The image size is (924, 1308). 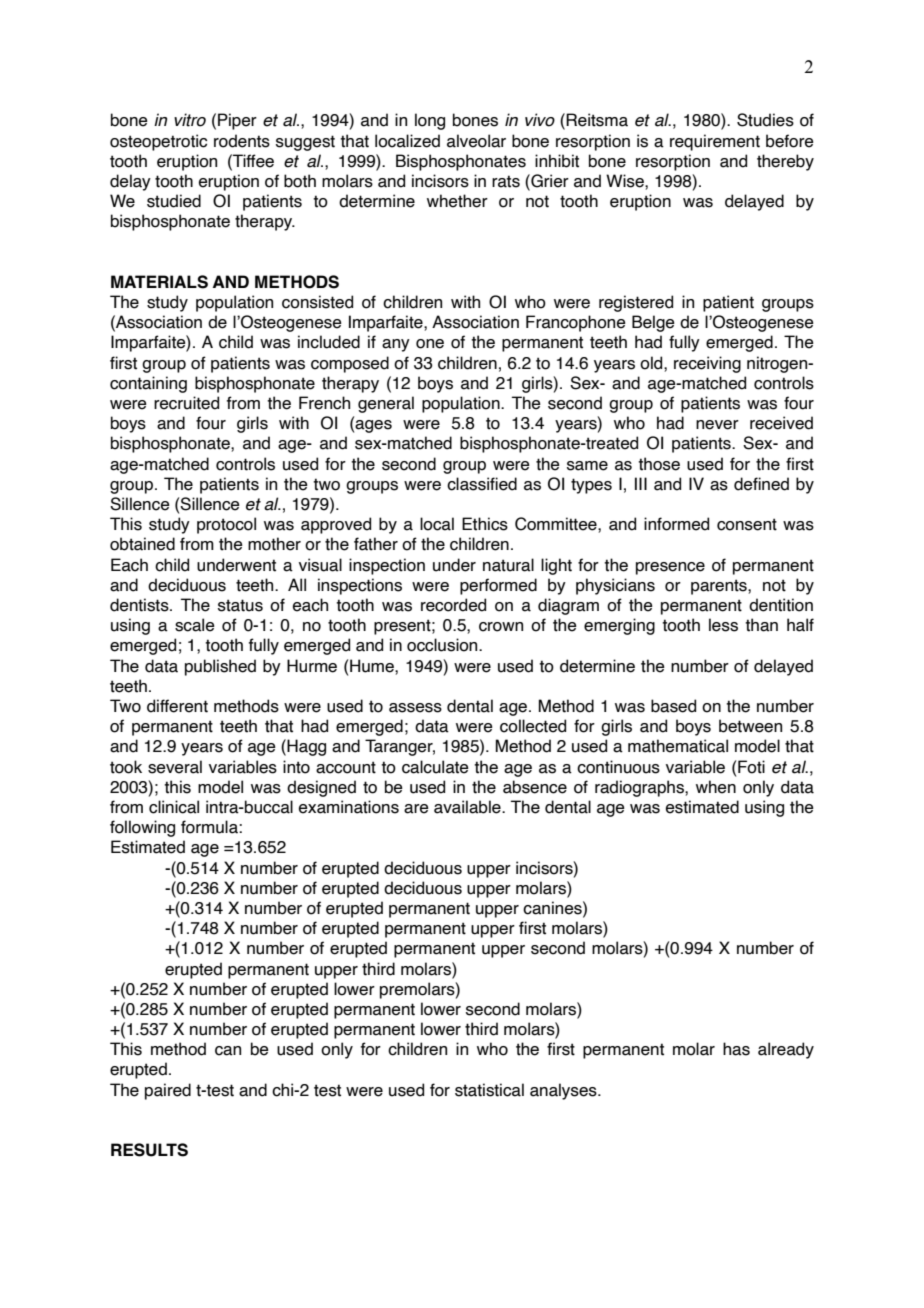 I want to click on alveolar, so click(x=476, y=141).
